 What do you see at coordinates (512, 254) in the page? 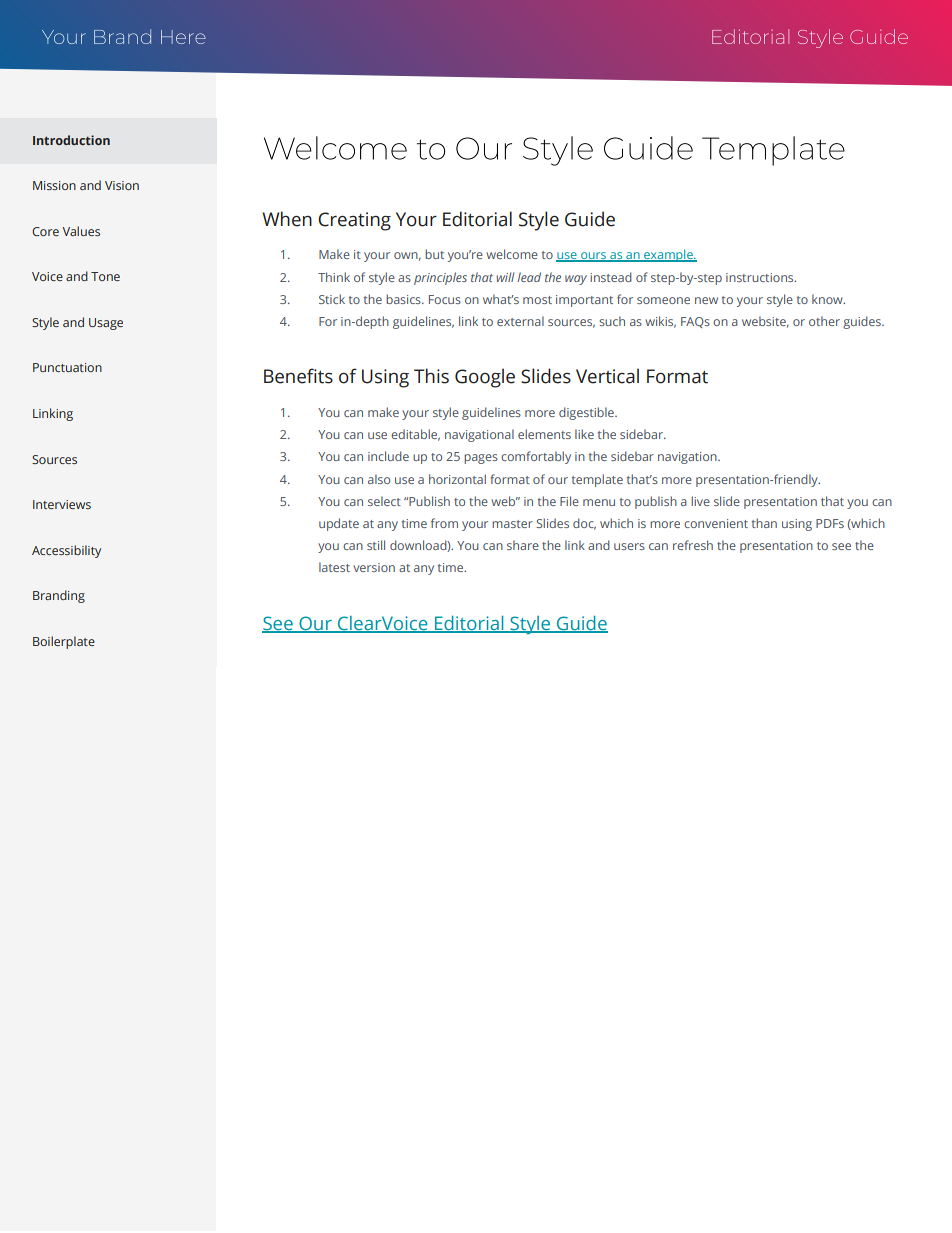
I see `welcome` at bounding box center [512, 254].
